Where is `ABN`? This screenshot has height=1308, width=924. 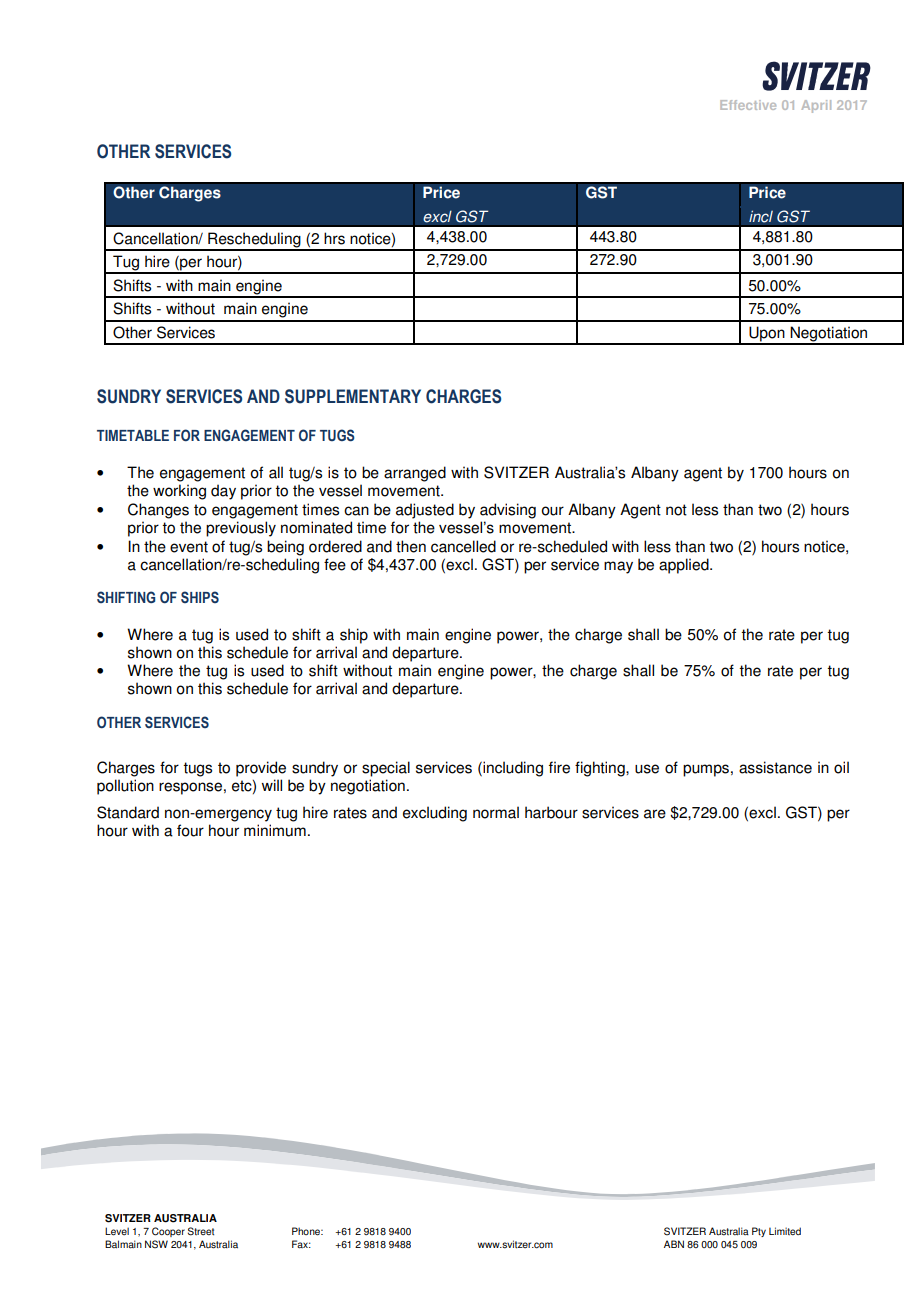 ABN is located at coordinates (674, 1244).
